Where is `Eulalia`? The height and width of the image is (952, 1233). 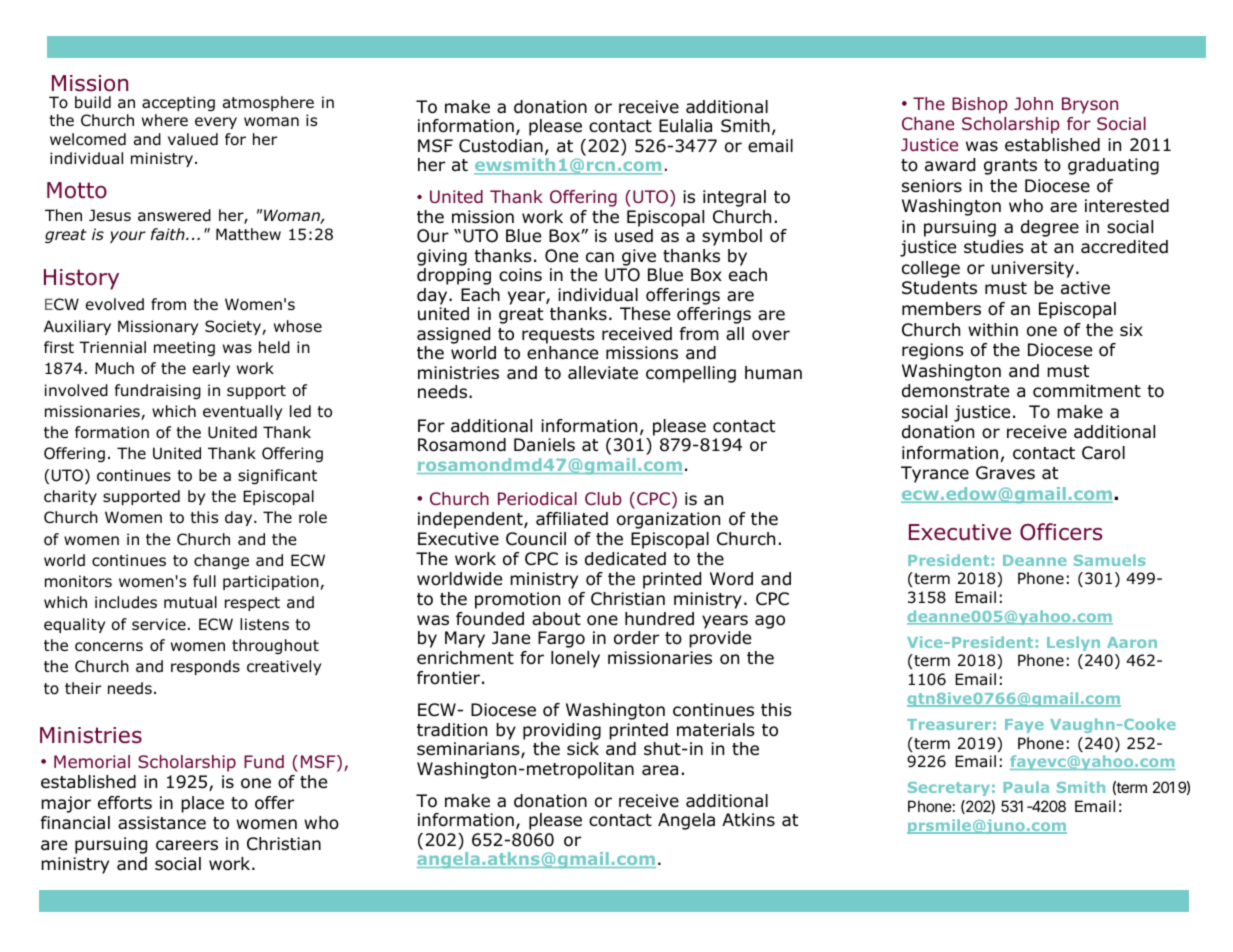 Eulalia is located at coordinates (685, 126).
